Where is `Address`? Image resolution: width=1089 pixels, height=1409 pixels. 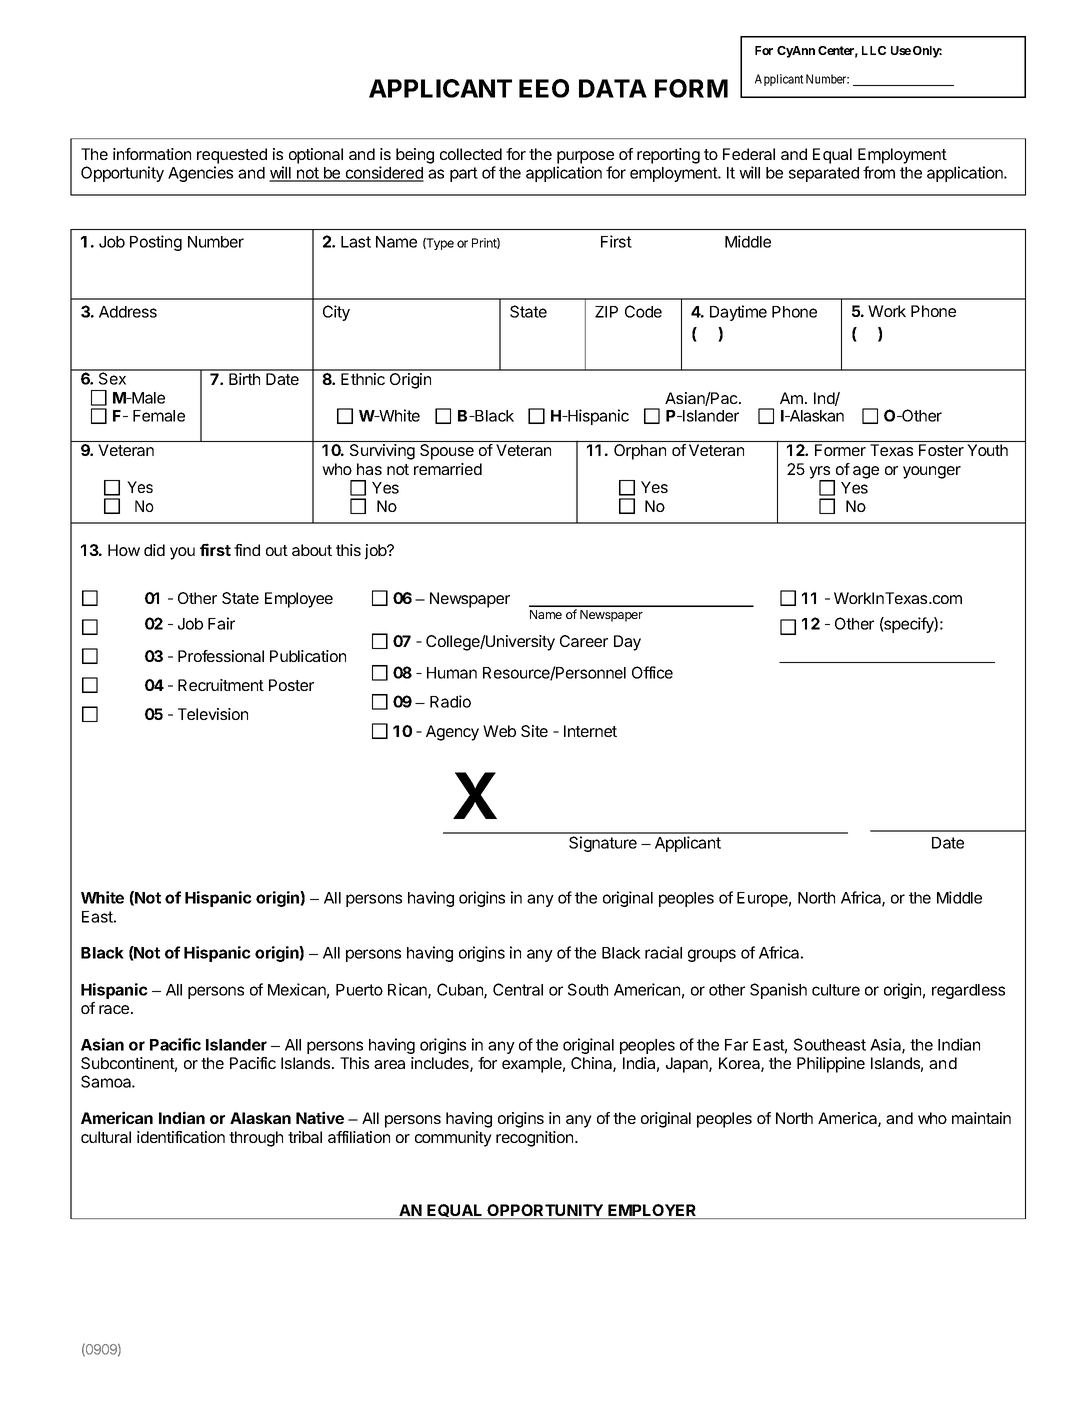 Address is located at coordinates (128, 312).
